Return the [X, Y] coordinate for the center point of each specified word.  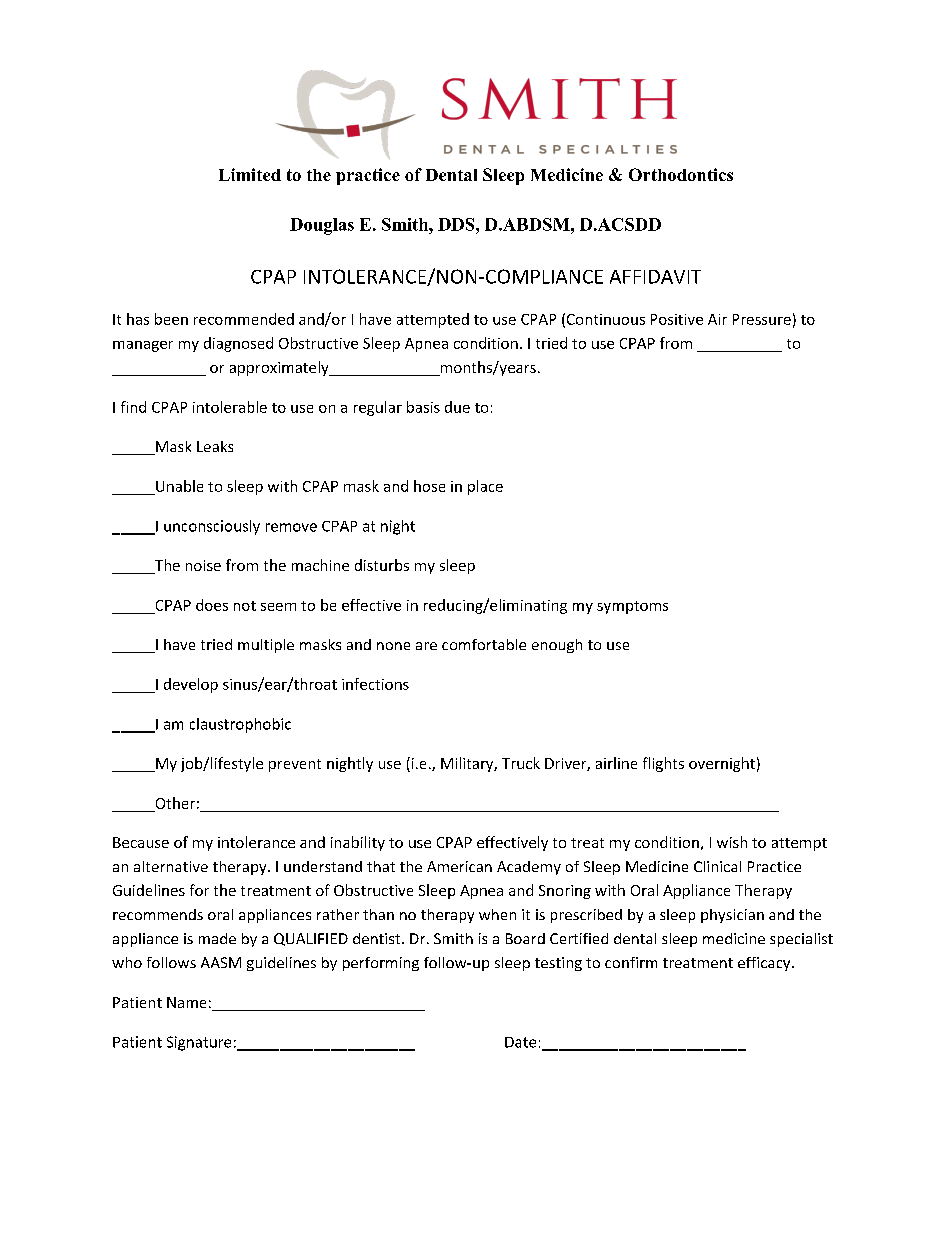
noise [203, 565]
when [497, 914]
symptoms [632, 607]
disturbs [382, 565]
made [217, 938]
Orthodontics [681, 174]
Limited [250, 174]
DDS [457, 224]
